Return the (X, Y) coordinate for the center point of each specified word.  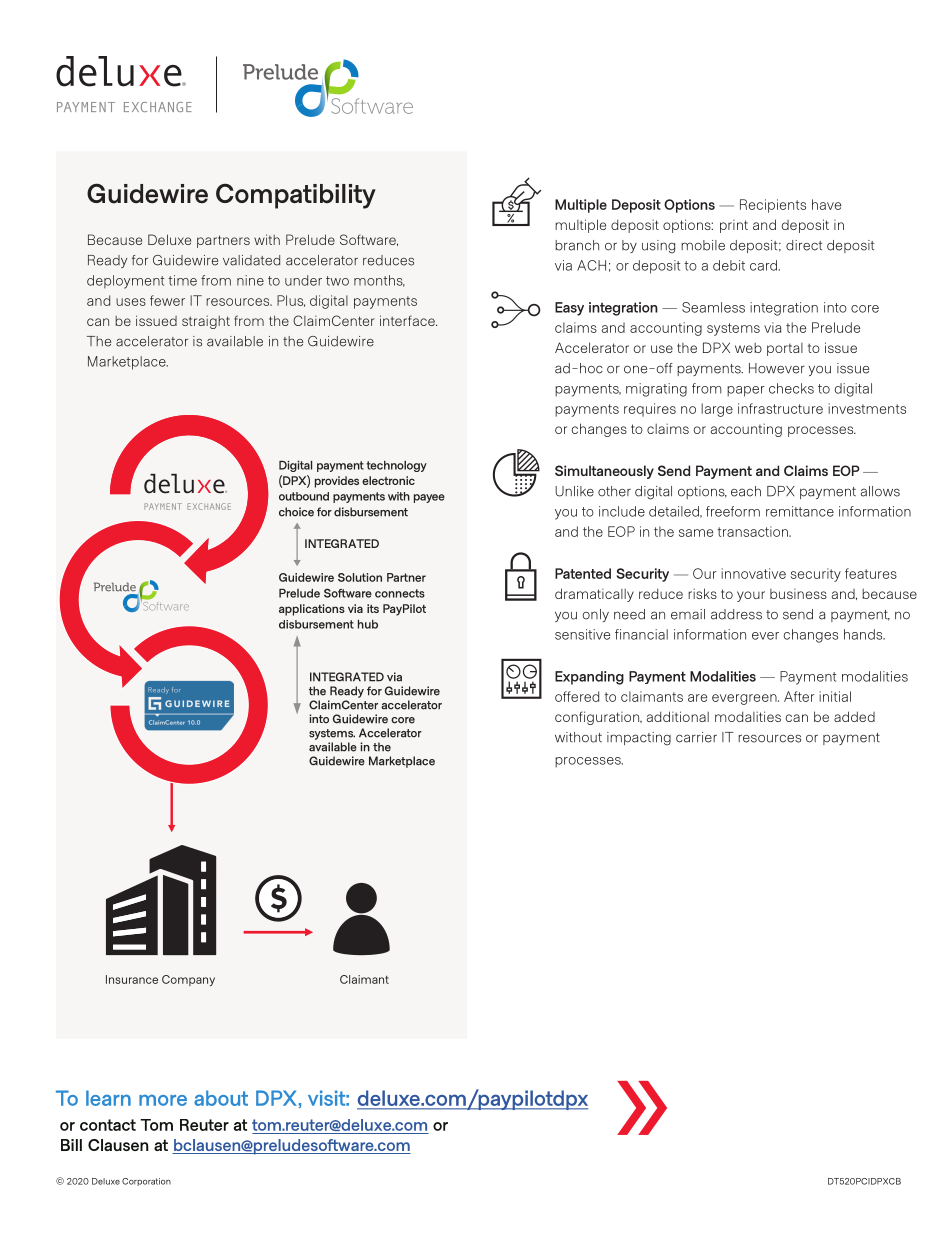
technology (396, 466)
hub (368, 624)
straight (206, 322)
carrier (696, 737)
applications (312, 610)
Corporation (146, 1182)
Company (188, 980)
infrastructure (780, 408)
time (182, 280)
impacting (639, 739)
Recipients (773, 206)
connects (400, 593)
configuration (598, 718)
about (221, 1098)
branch (577, 245)
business (798, 594)
